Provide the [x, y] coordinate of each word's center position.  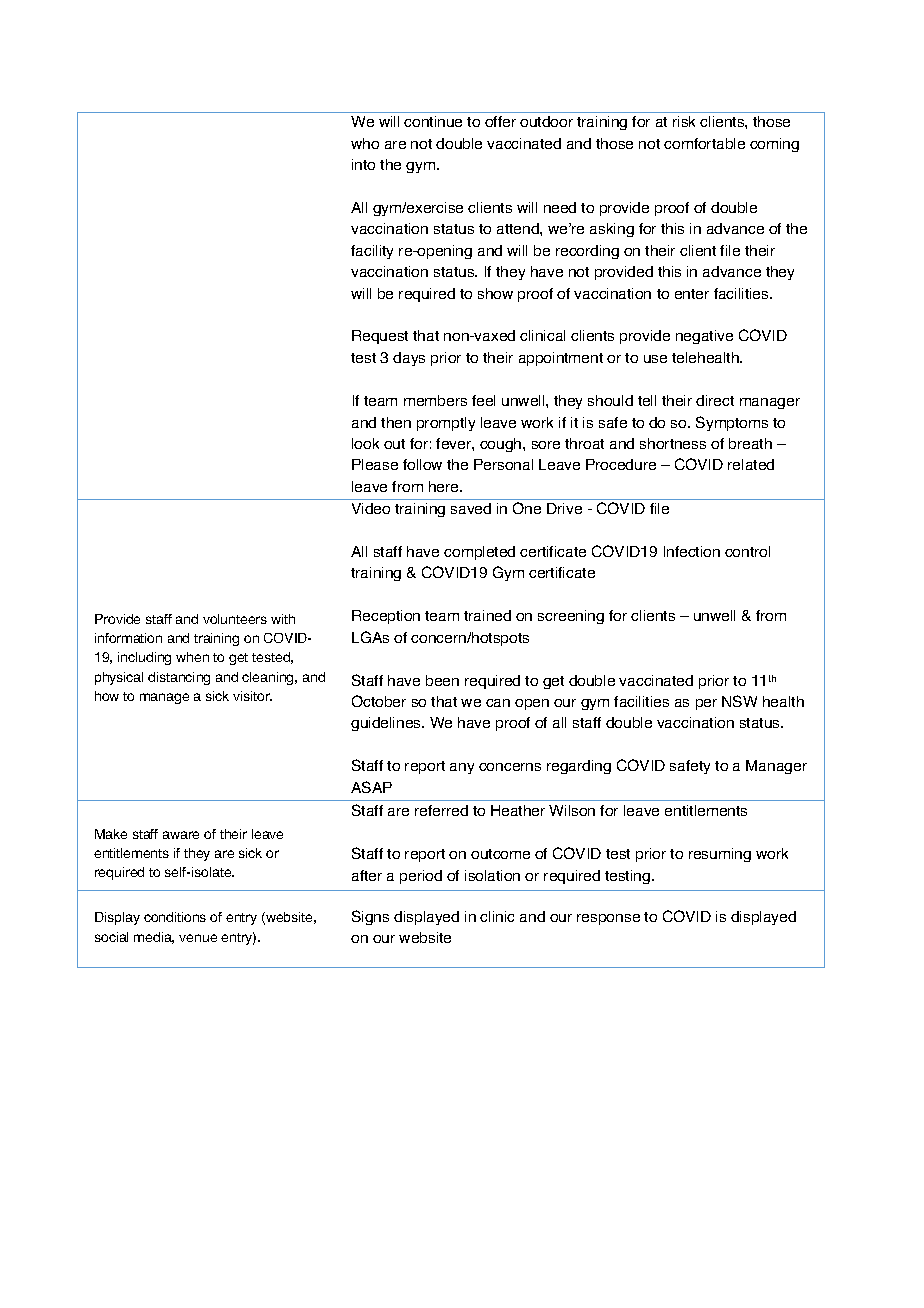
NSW [739, 701]
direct [715, 400]
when [192, 657]
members [435, 400]
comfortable [704, 143]
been [442, 680]
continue [433, 121]
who [365, 143]
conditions [175, 917]
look [365, 443]
